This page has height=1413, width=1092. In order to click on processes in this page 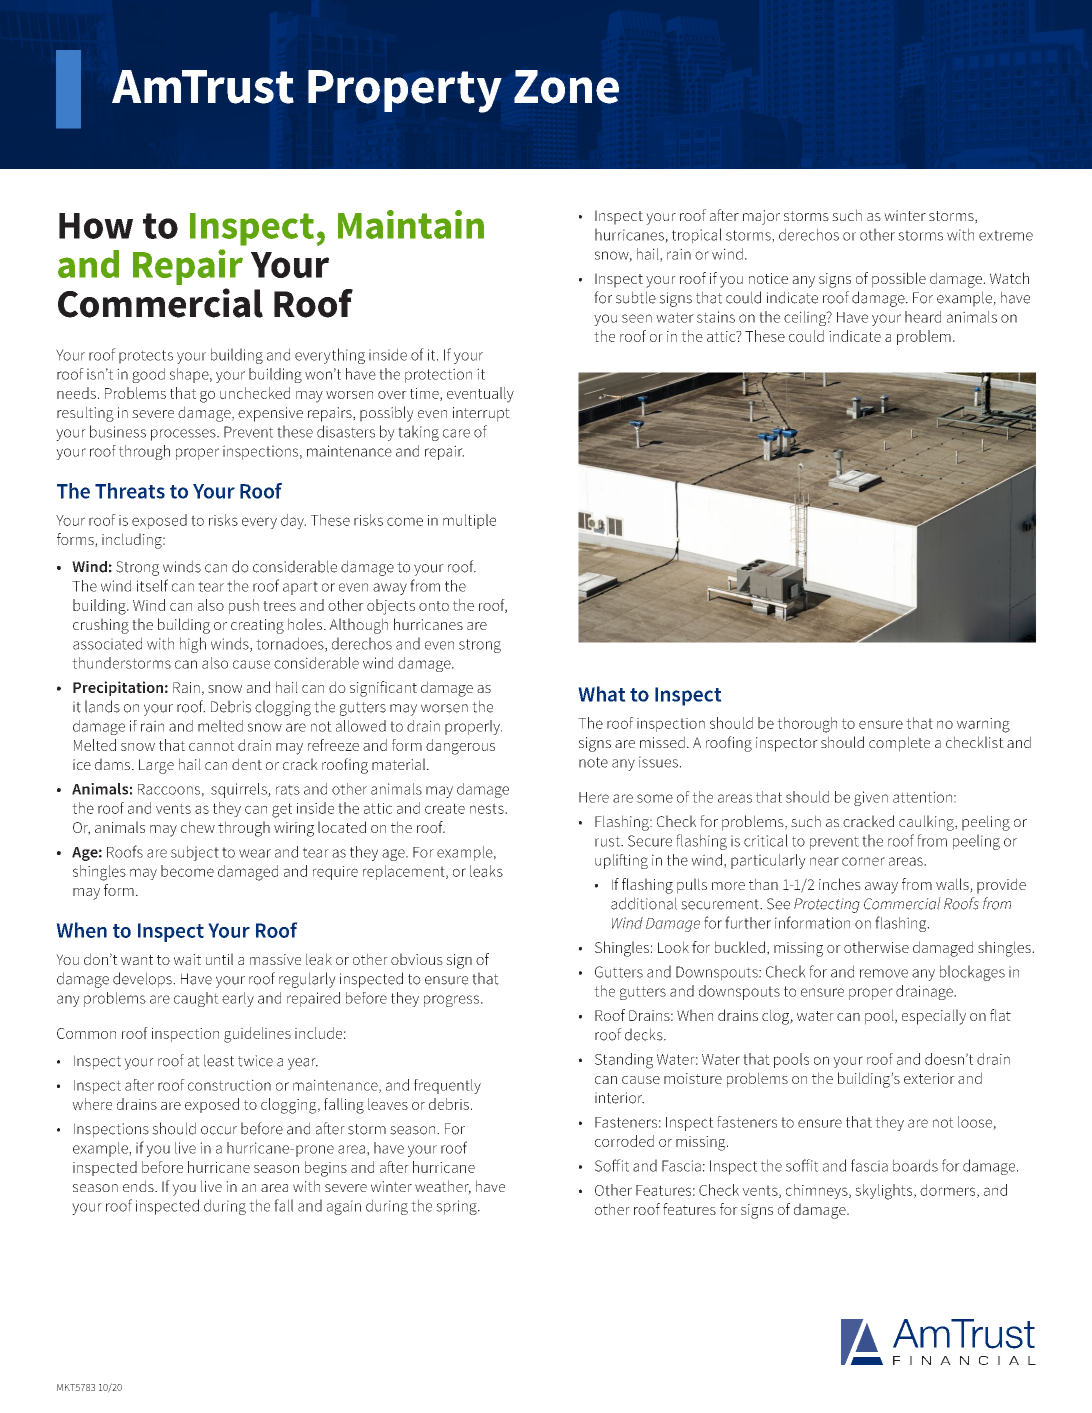, I will do `click(184, 435)`.
